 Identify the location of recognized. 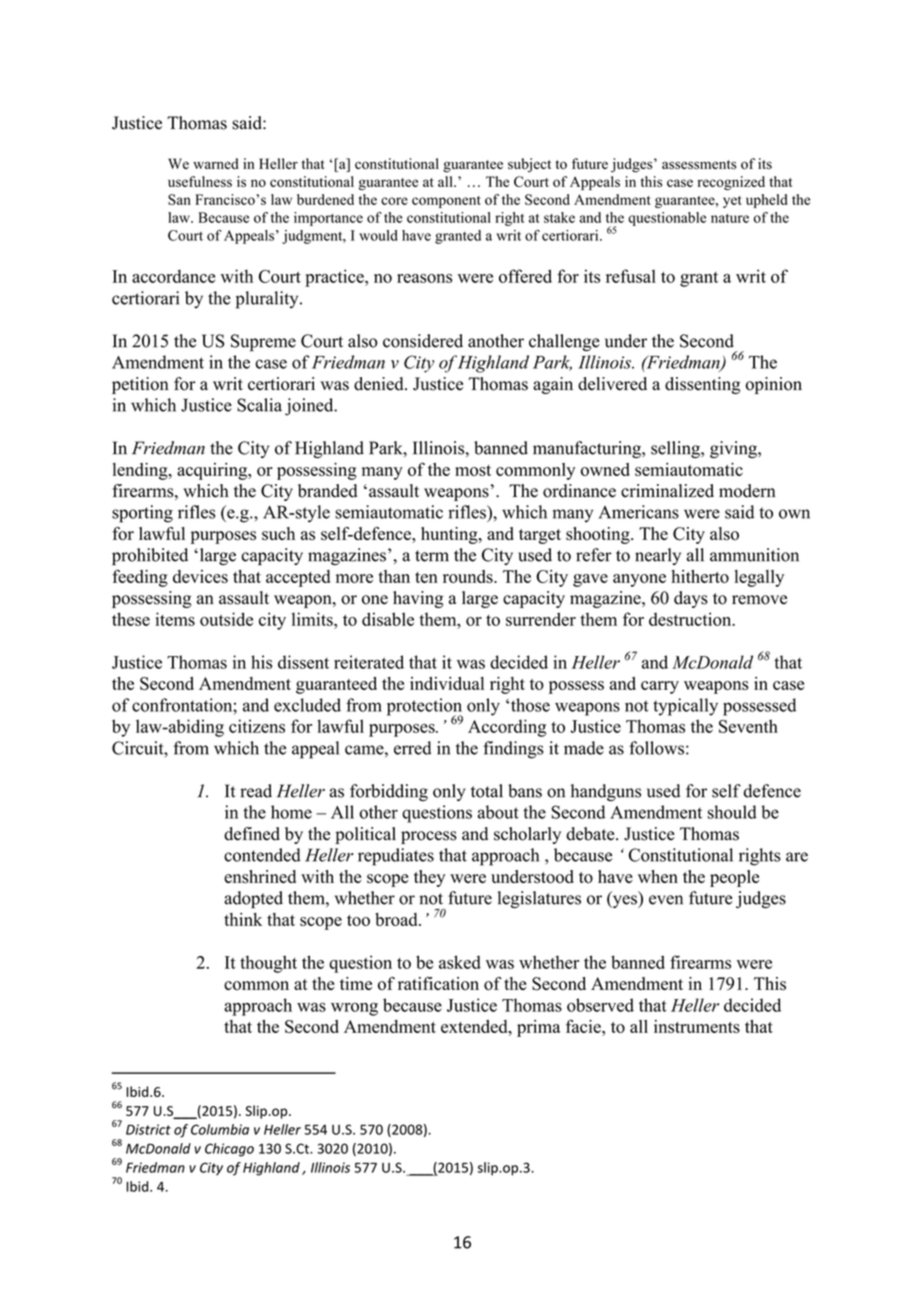
(731, 183).
